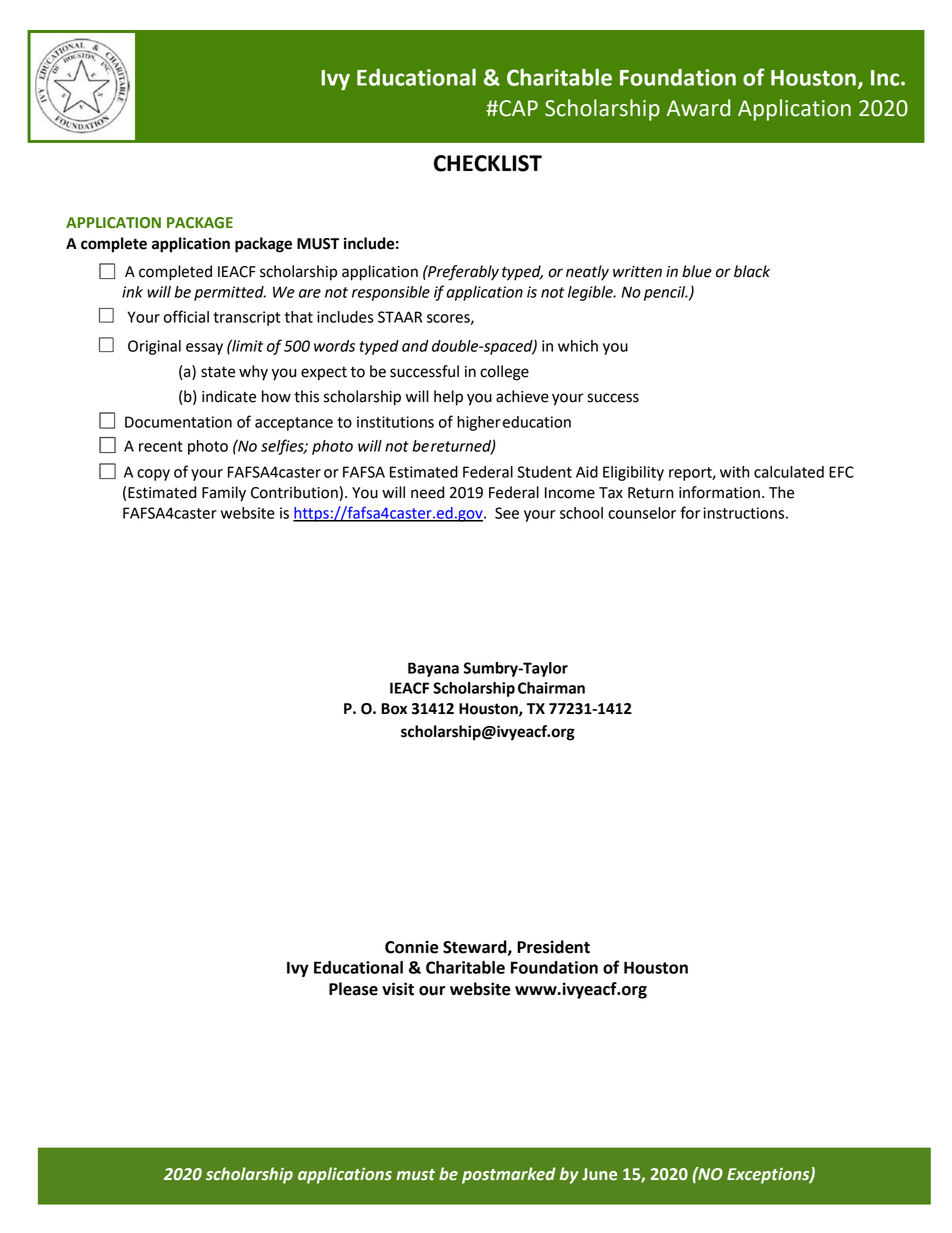 The image size is (952, 1233). I want to click on Box, so click(394, 709).
